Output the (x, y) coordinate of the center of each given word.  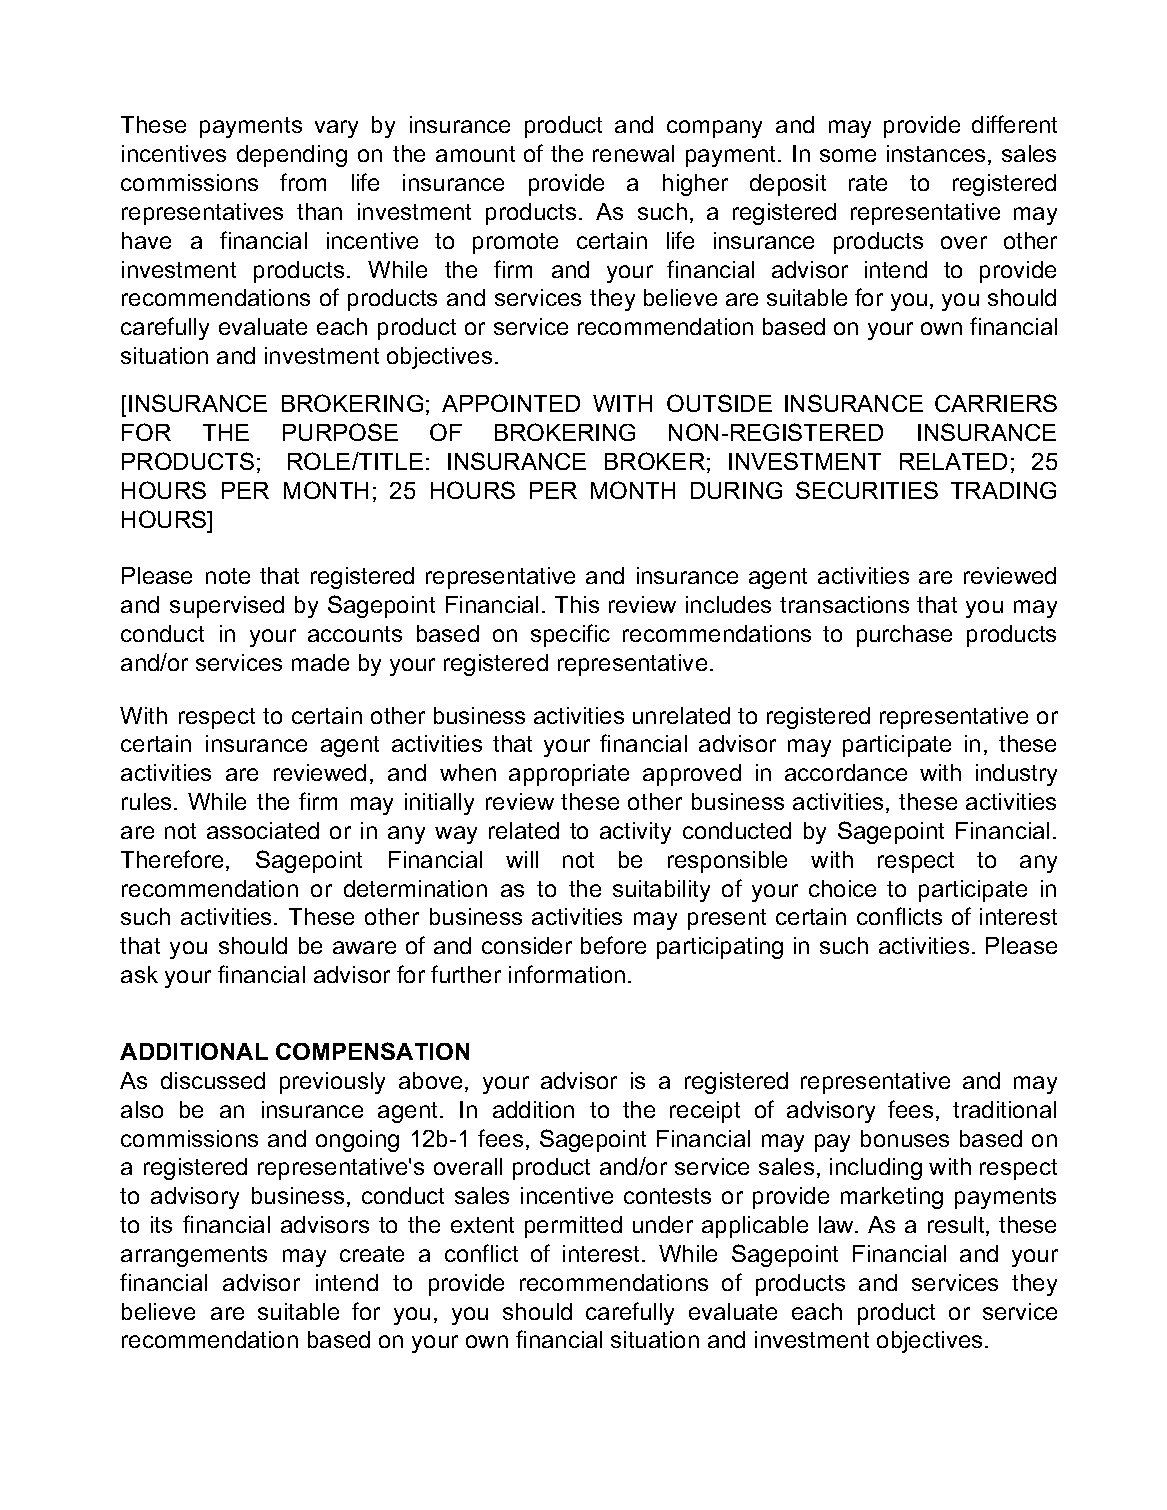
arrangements (194, 1256)
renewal (633, 153)
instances (936, 153)
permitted (573, 1227)
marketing (892, 1198)
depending (292, 156)
